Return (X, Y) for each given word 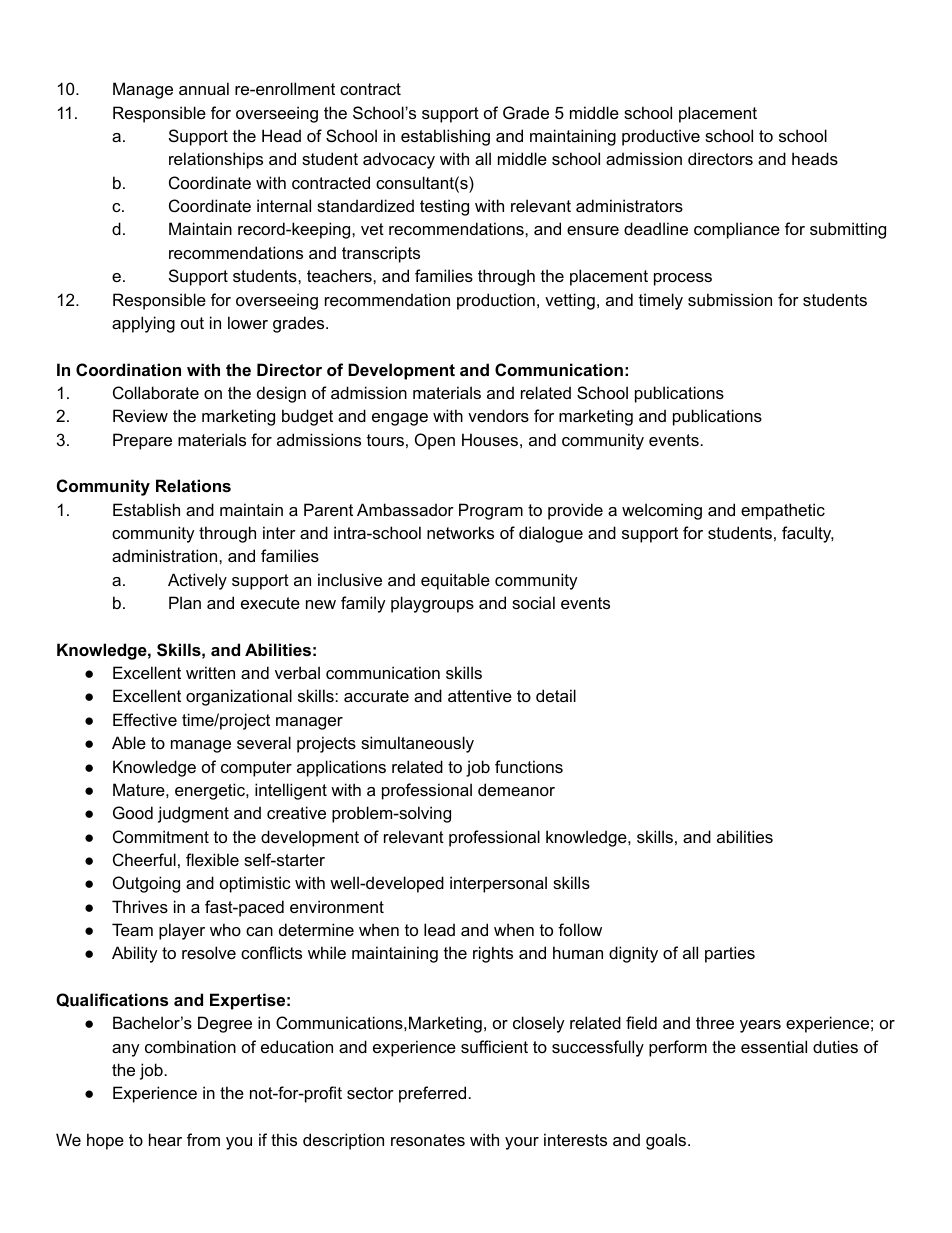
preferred (432, 1094)
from (203, 1139)
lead (439, 929)
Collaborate (156, 392)
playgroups (432, 604)
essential (774, 1046)
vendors (498, 415)
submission (730, 299)
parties (730, 954)
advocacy (399, 160)
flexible (212, 859)
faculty (808, 534)
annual (204, 88)
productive (661, 137)
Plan (185, 602)
